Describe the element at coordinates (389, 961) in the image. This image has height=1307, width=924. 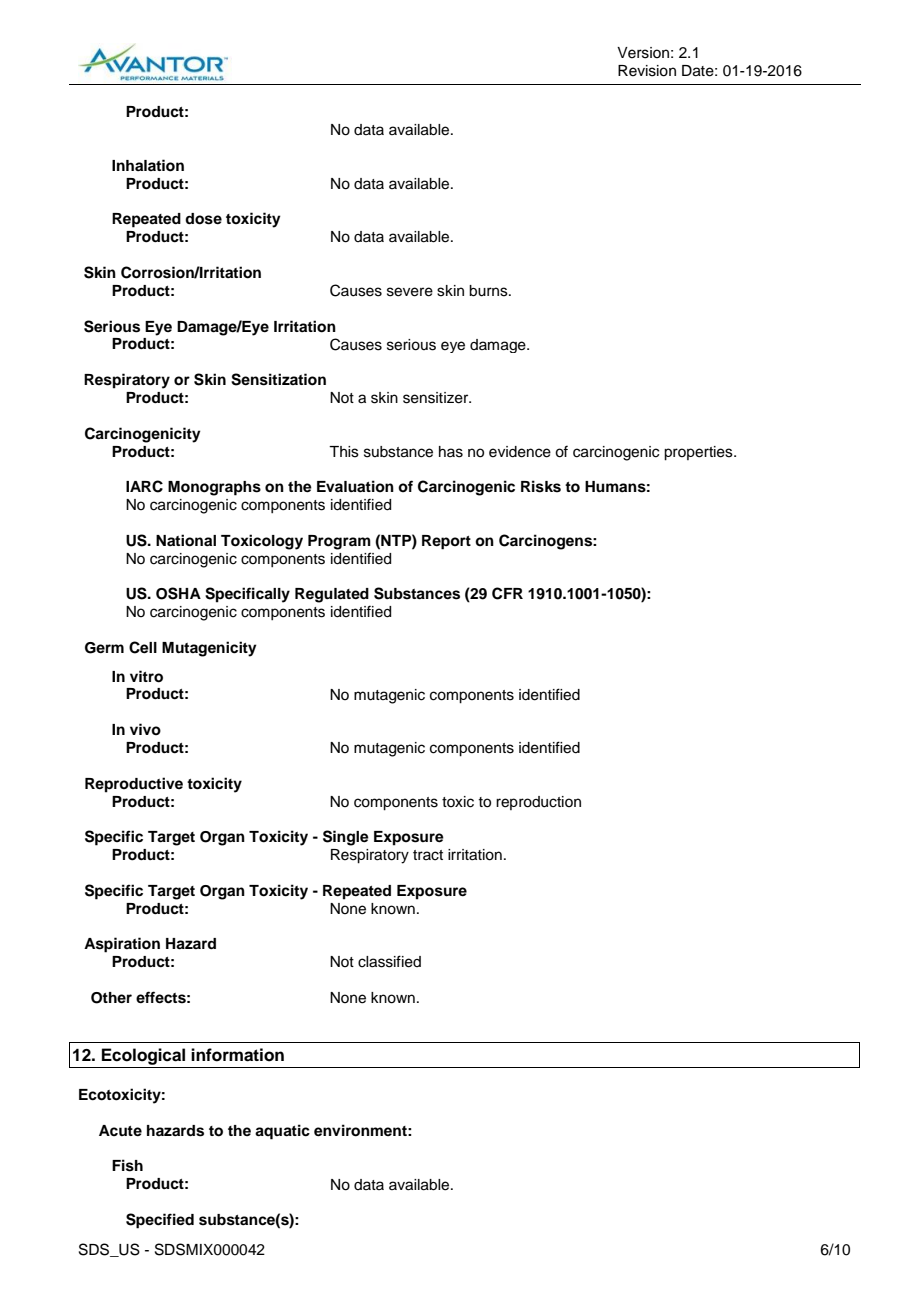
I see `classified` at that location.
